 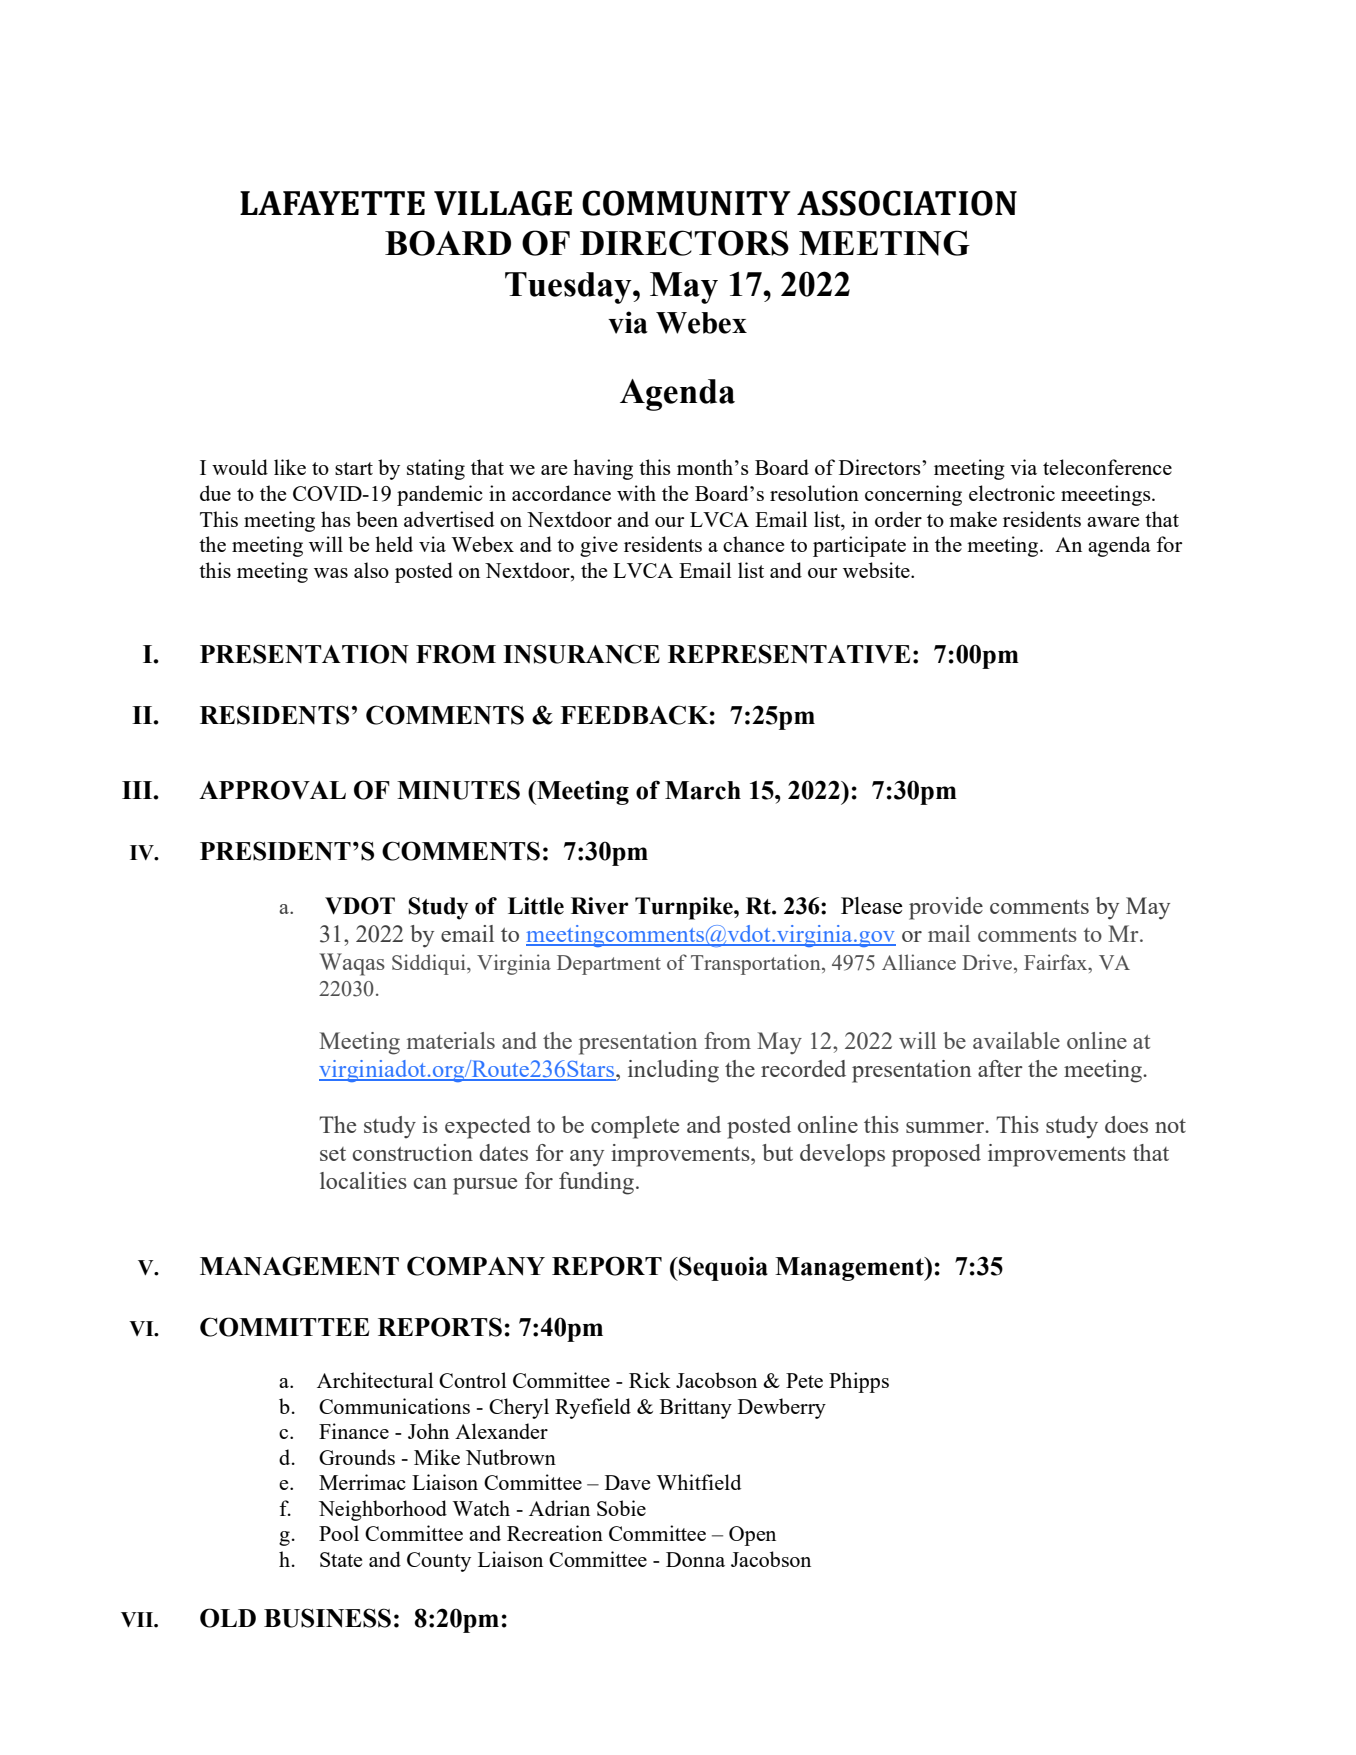 I want to click on Sequoia, so click(x=722, y=1268).
